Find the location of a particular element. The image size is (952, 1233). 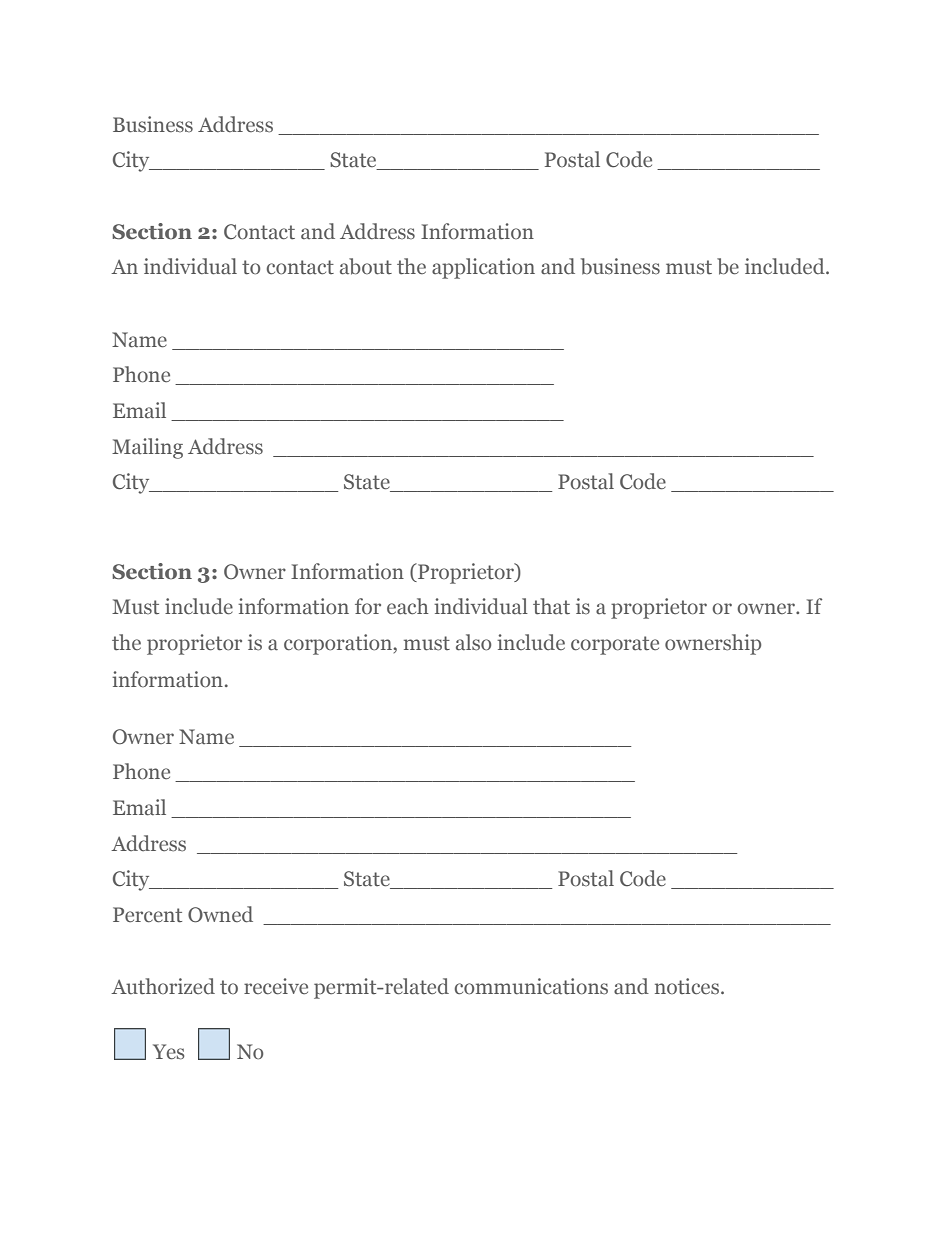

about is located at coordinates (366, 266).
